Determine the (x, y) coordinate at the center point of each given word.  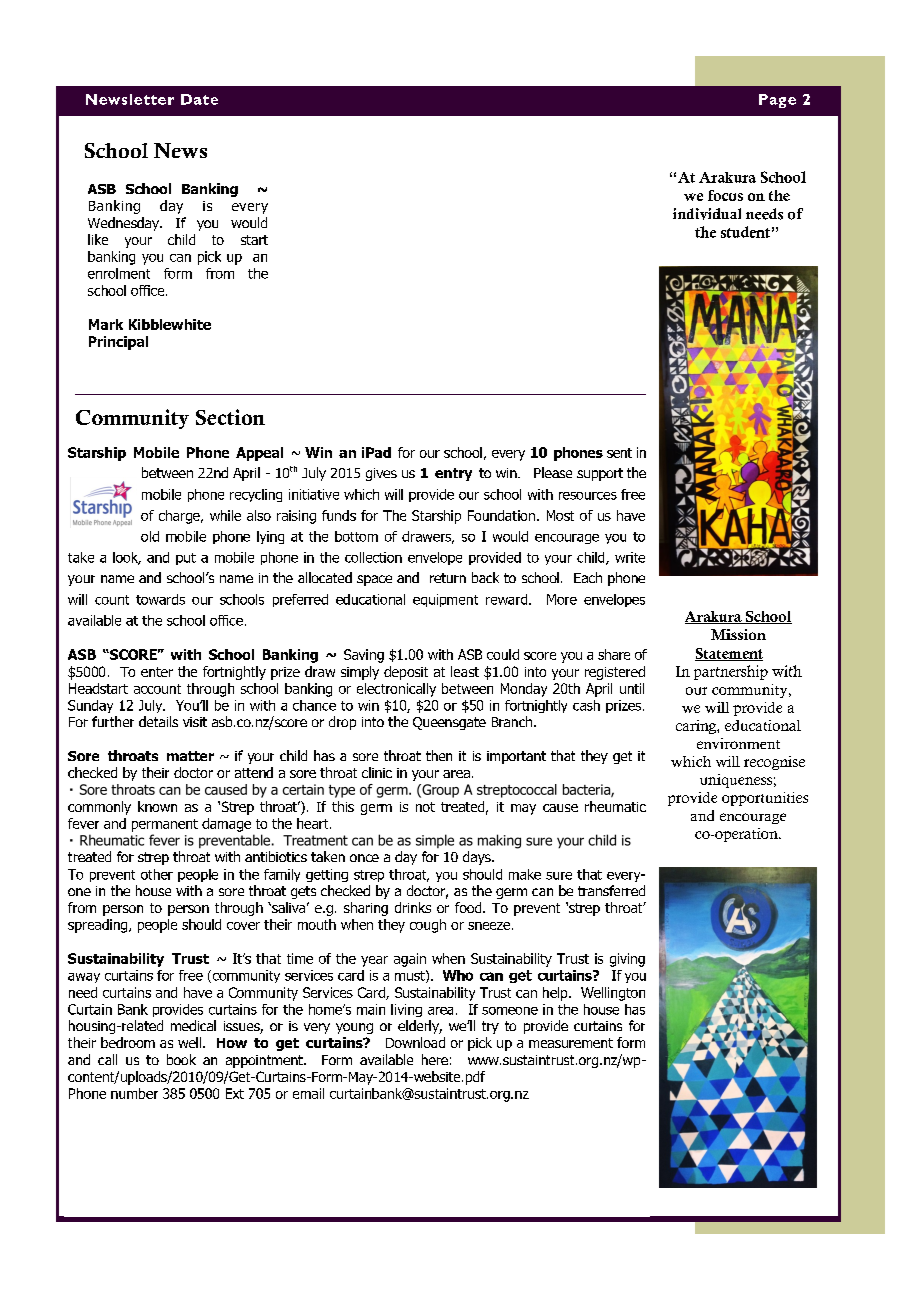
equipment (445, 600)
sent (619, 453)
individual (707, 214)
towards (160, 599)
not (425, 807)
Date (199, 99)
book (181, 1059)
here (435, 1059)
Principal (118, 343)
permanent (165, 825)
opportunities (765, 799)
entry (453, 474)
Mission (738, 634)
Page (777, 101)
